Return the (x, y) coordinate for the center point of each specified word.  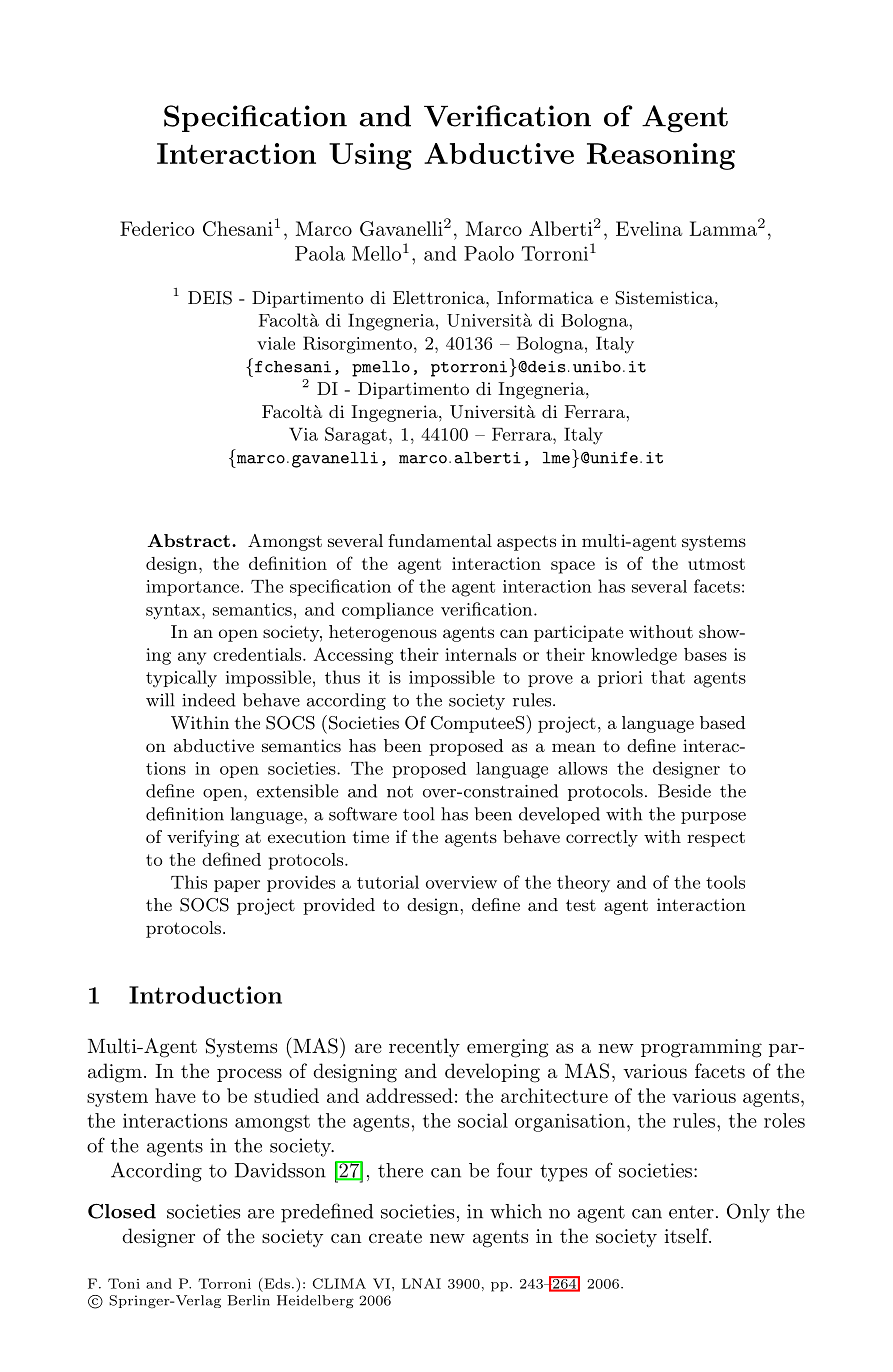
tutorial (388, 882)
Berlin (248, 1300)
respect (716, 839)
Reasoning (661, 156)
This (189, 882)
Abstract (189, 540)
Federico (157, 228)
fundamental (440, 540)
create (395, 1236)
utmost (716, 564)
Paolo (489, 253)
